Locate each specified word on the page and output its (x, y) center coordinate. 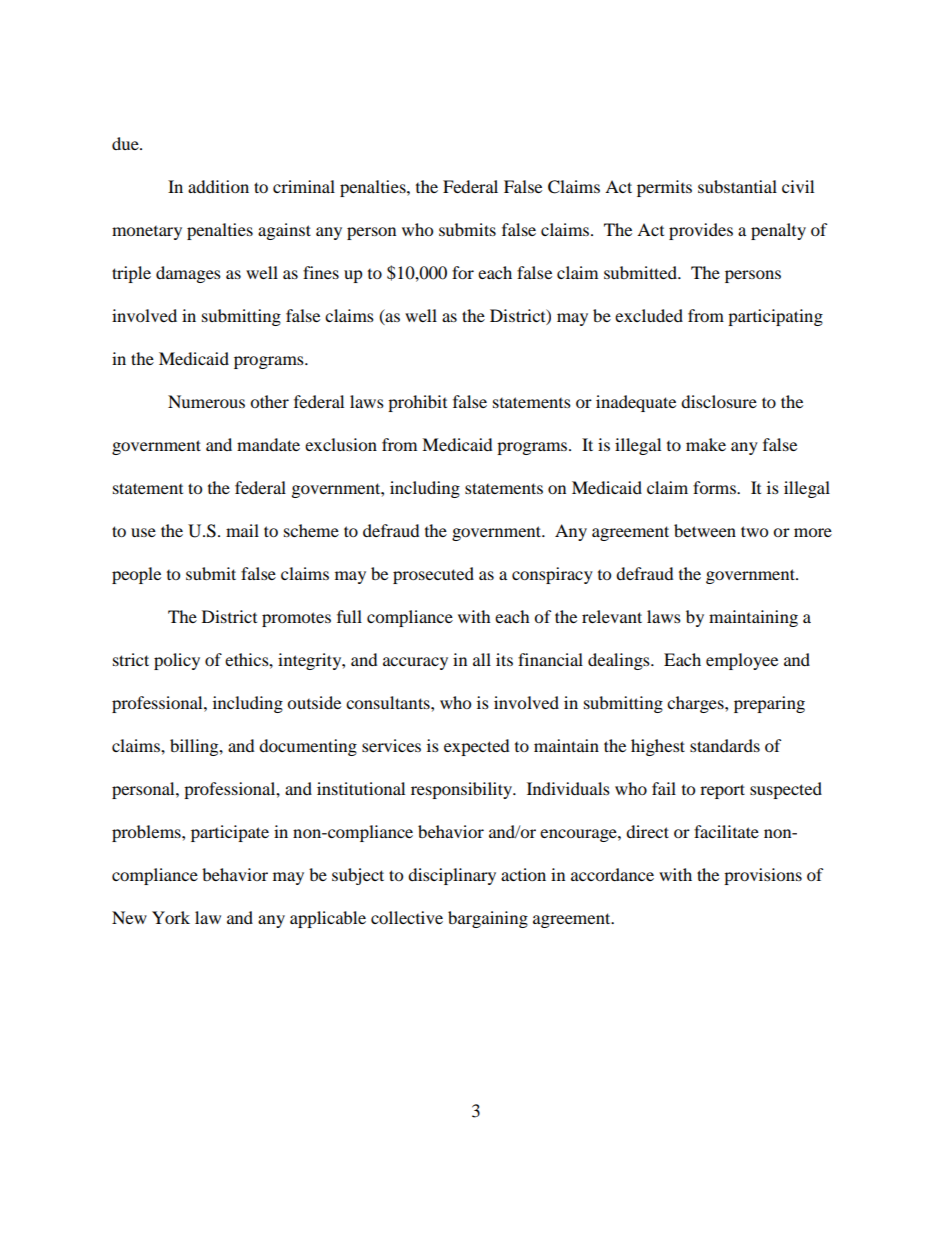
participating (775, 317)
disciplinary (452, 876)
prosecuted (433, 575)
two (754, 531)
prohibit (417, 403)
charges (696, 704)
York (171, 917)
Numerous (206, 401)
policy (177, 661)
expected (477, 747)
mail (242, 530)
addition (218, 186)
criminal (304, 186)
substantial (737, 186)
